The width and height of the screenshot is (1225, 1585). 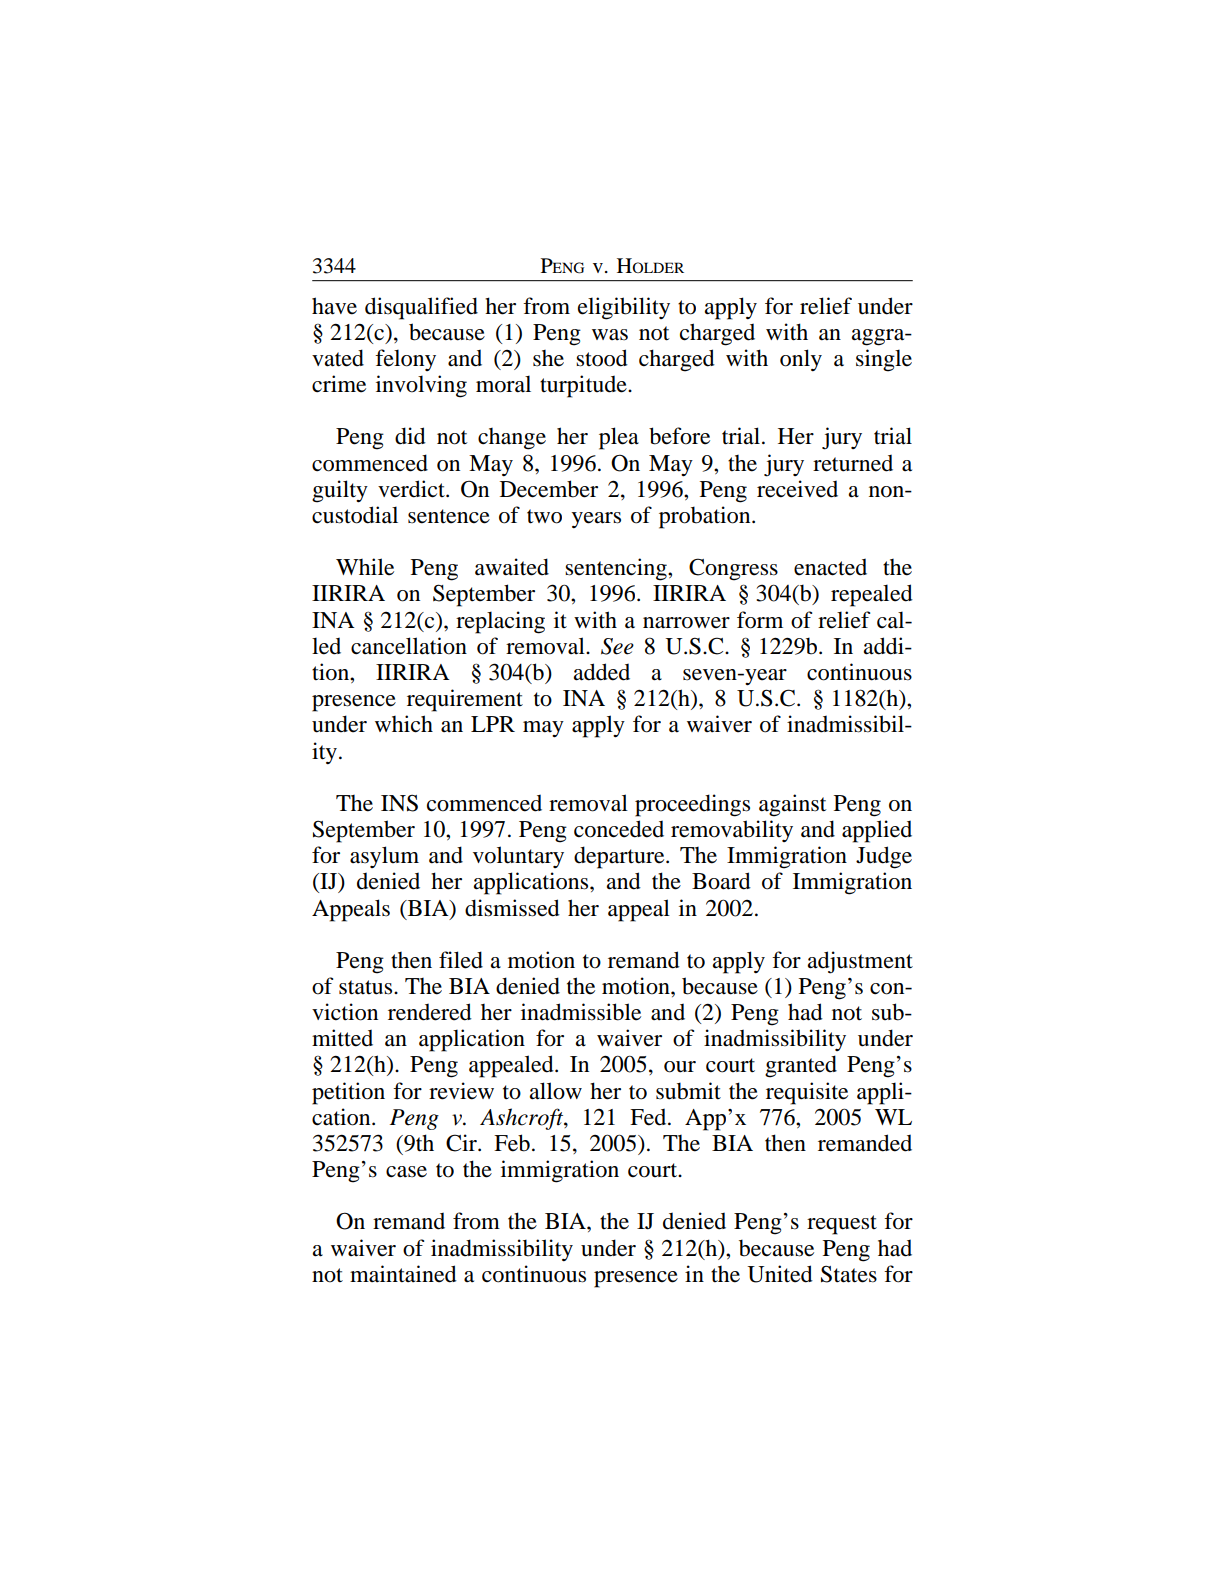 What do you see at coordinates (412, 489) in the screenshot?
I see `verdict` at bounding box center [412, 489].
